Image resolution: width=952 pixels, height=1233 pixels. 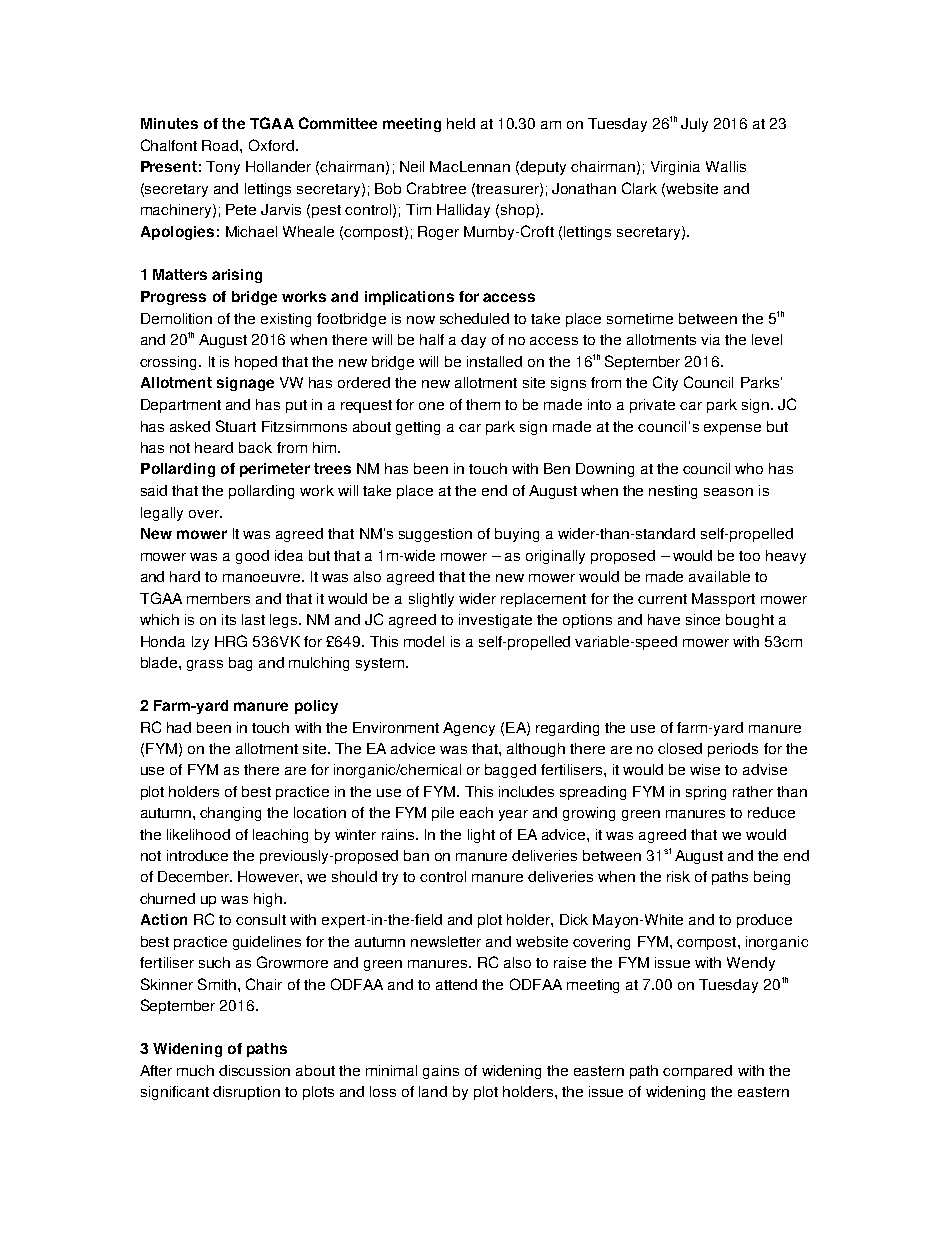 I want to click on its, so click(x=229, y=619).
